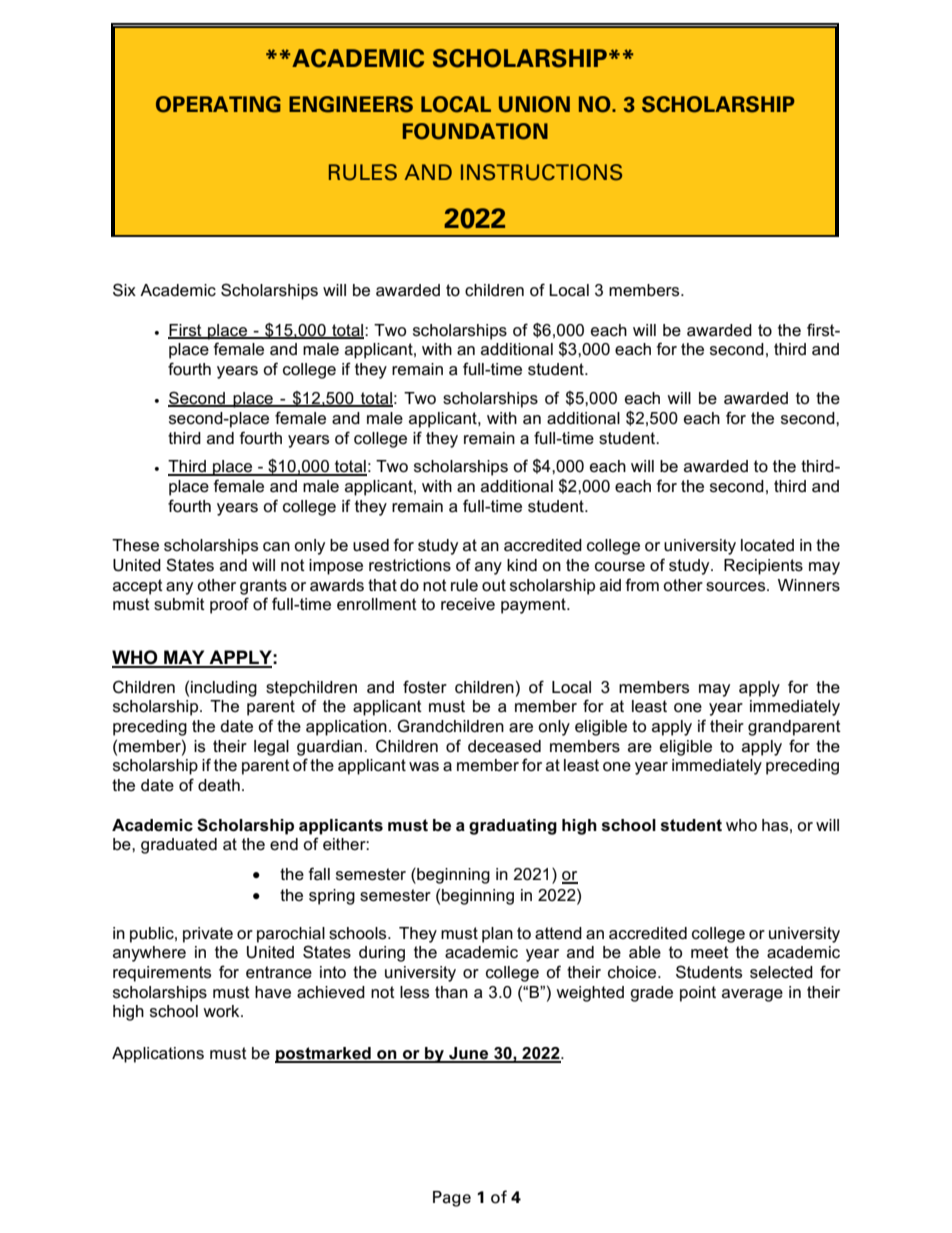  Describe the element at coordinates (522, 565) in the image. I see `kind` at that location.
